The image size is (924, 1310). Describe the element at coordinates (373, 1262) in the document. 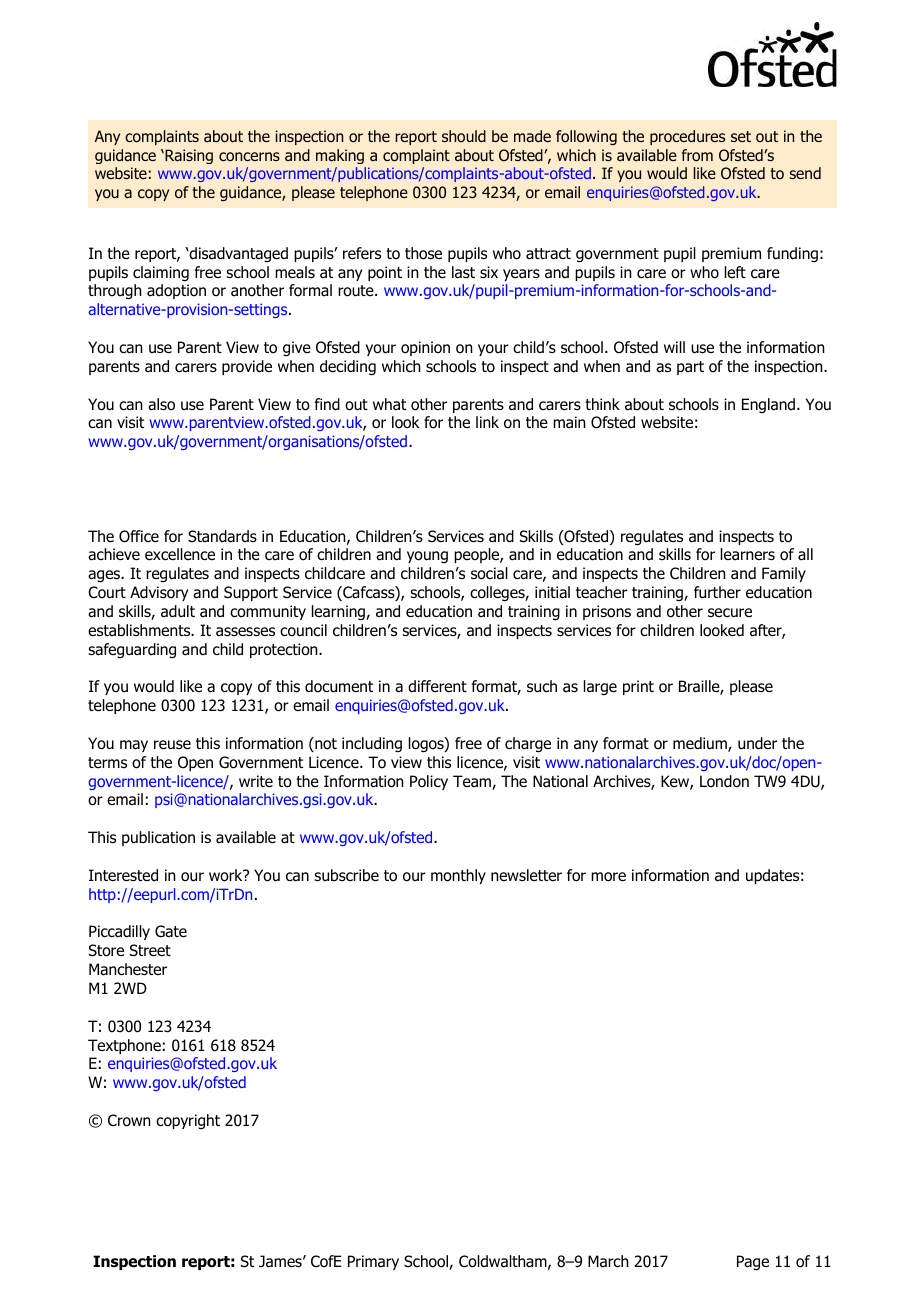

I see `Primary` at that location.
